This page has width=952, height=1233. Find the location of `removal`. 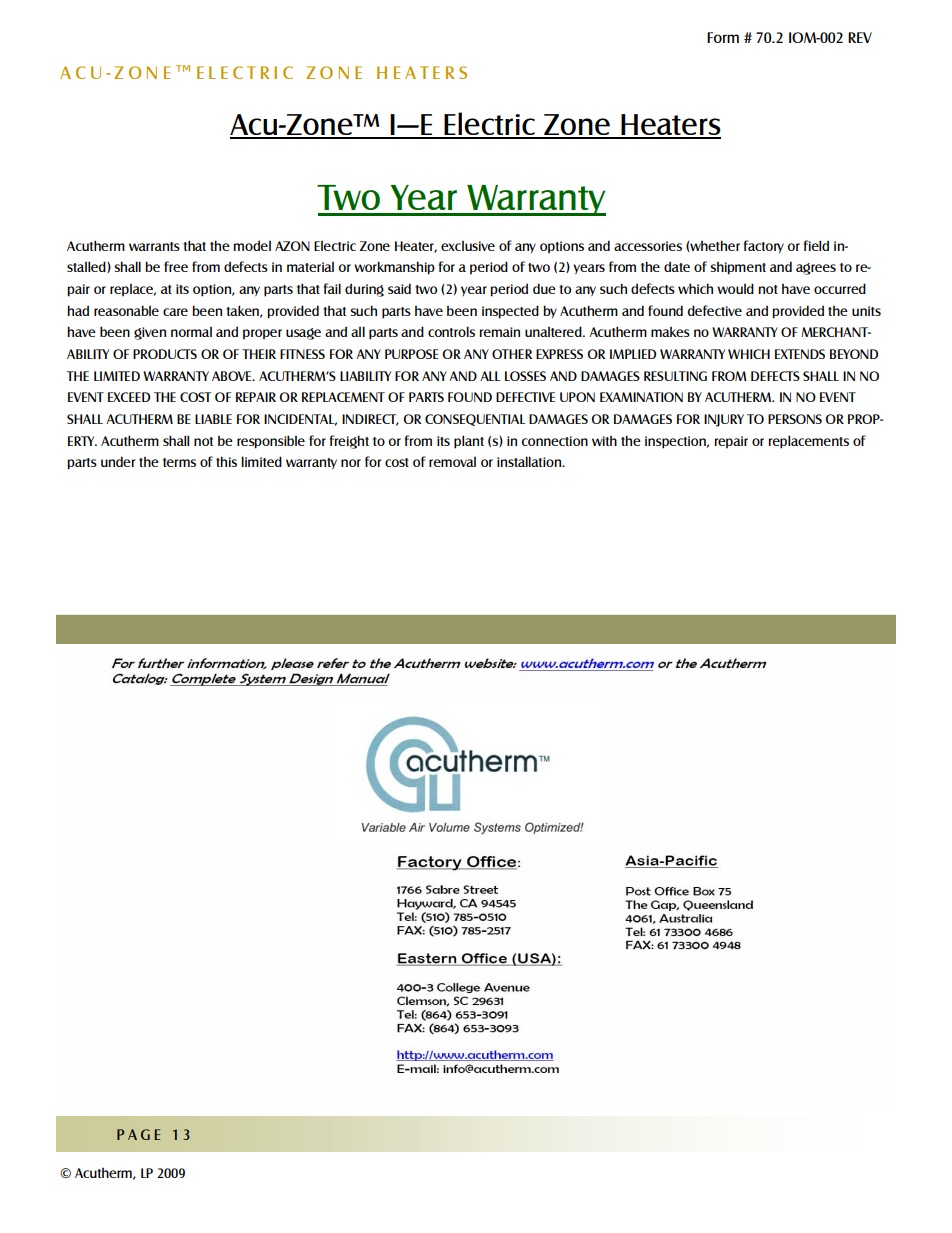

removal is located at coordinates (452, 462).
